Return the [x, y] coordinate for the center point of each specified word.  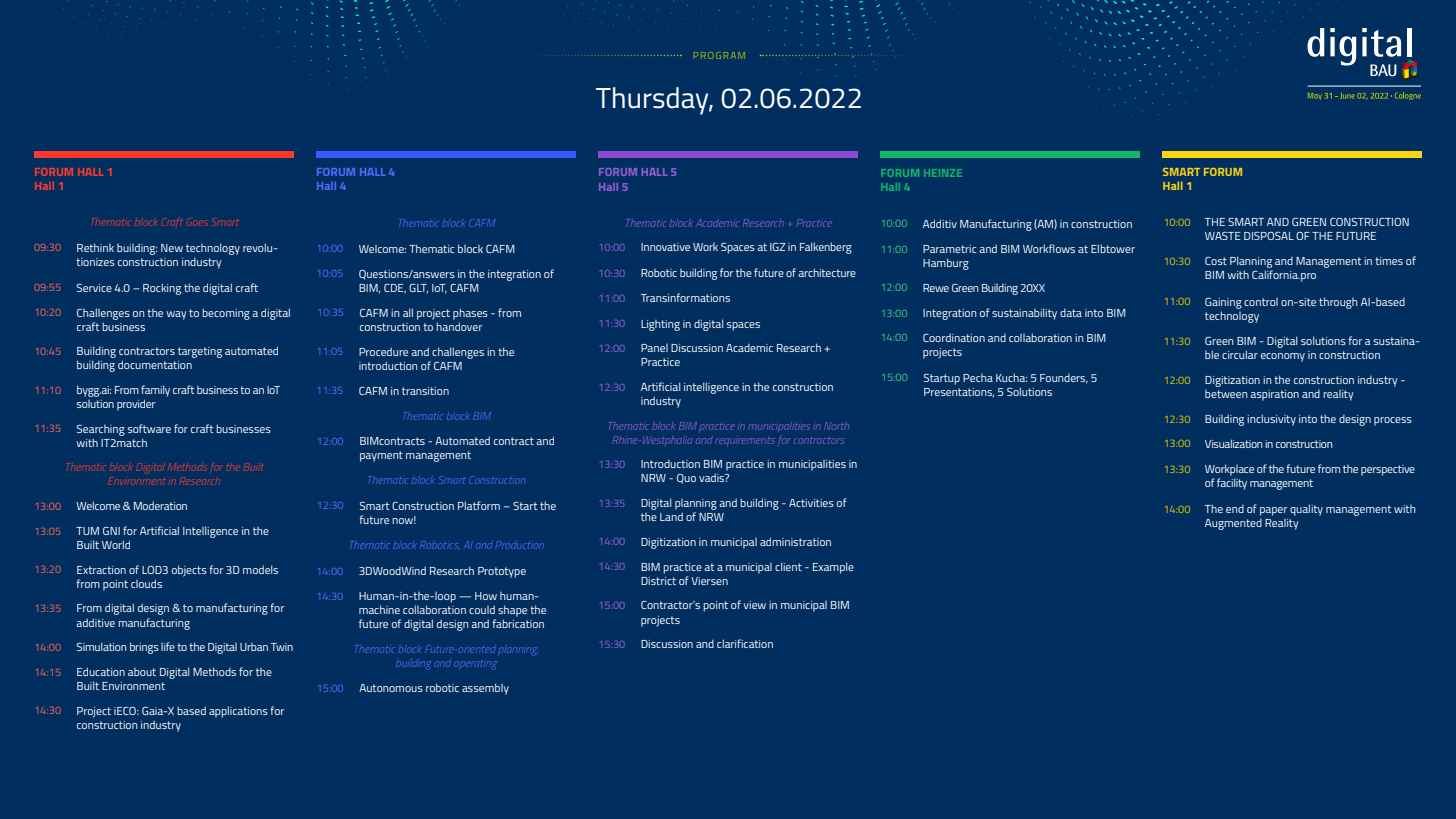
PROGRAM [719, 55]
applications [238, 712]
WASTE [1223, 236]
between [1226, 394]
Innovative [665, 247]
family [155, 391]
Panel [654, 348]
